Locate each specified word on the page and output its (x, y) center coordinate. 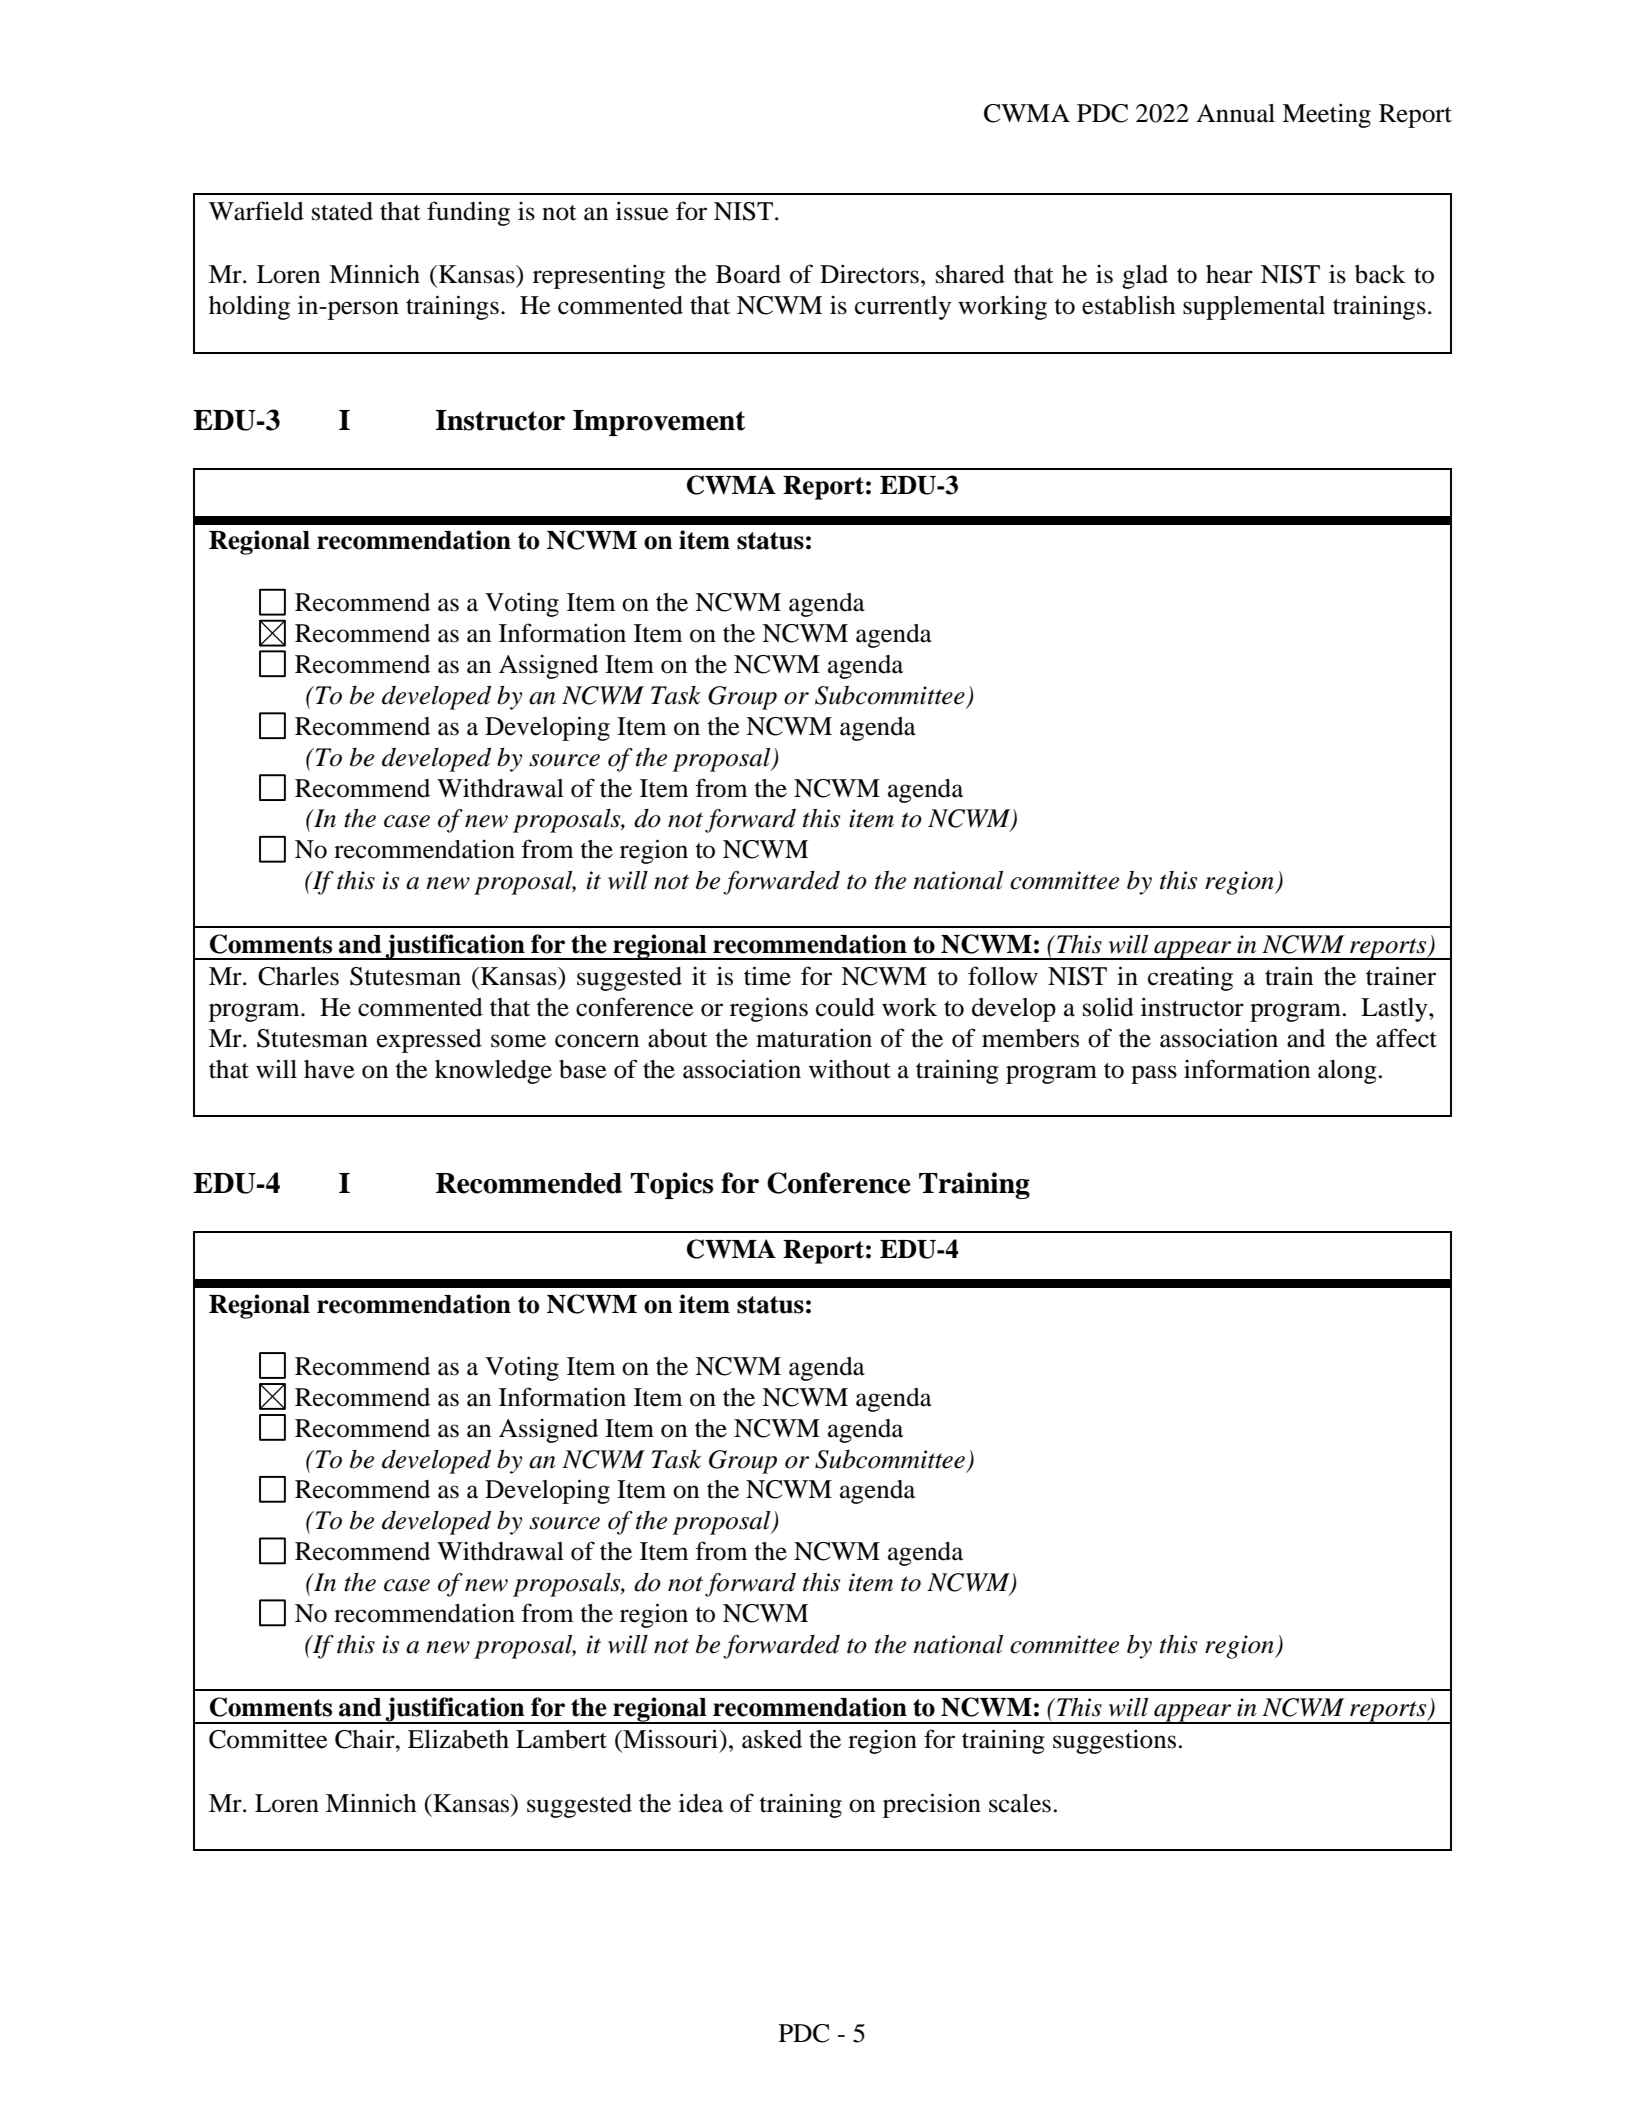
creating (1190, 978)
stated (342, 211)
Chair (366, 1739)
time (767, 976)
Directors (869, 274)
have (329, 1069)
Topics (671, 1185)
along (1347, 1072)
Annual (1235, 113)
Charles (298, 976)
